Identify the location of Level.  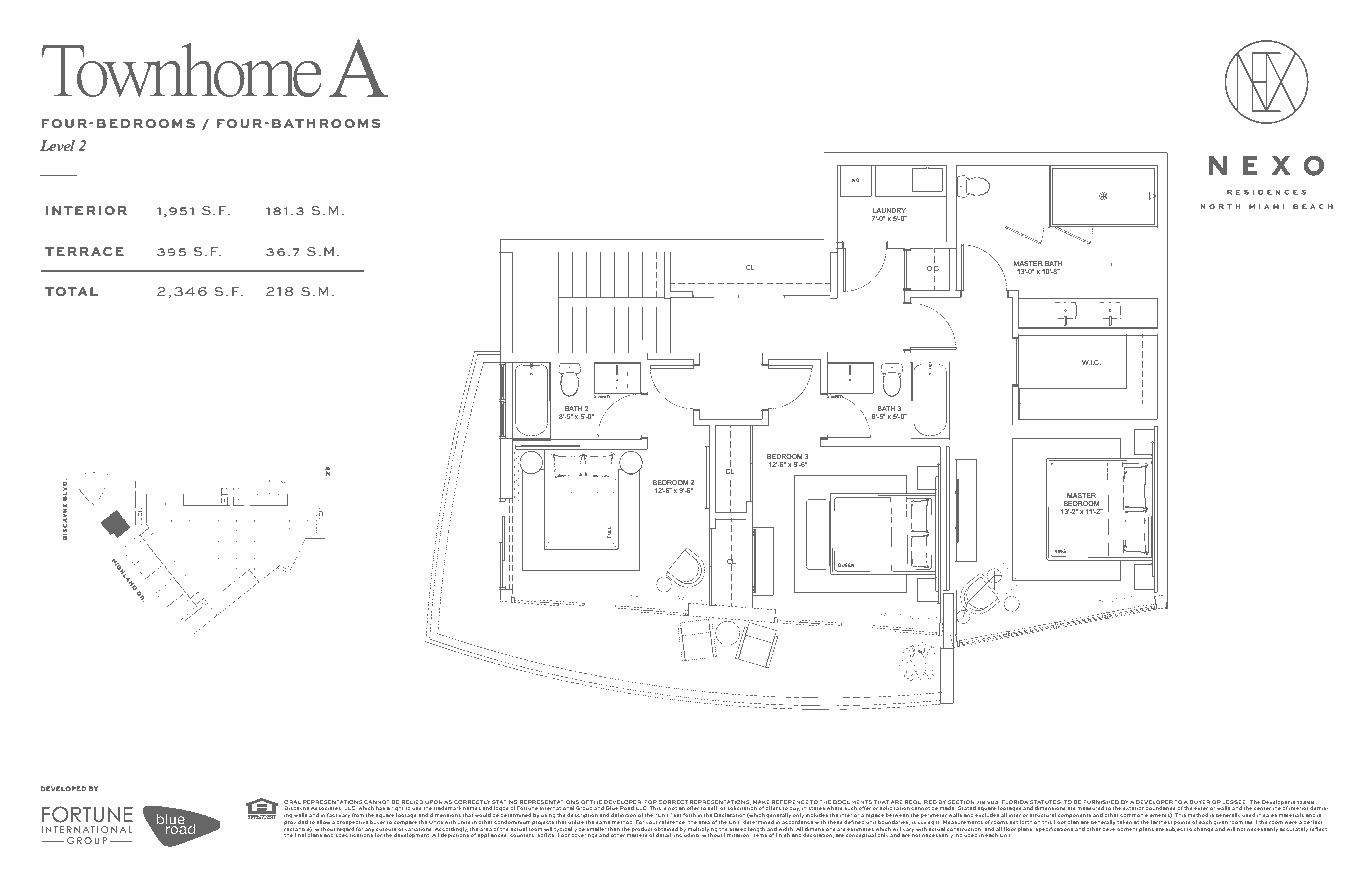
(57, 145).
